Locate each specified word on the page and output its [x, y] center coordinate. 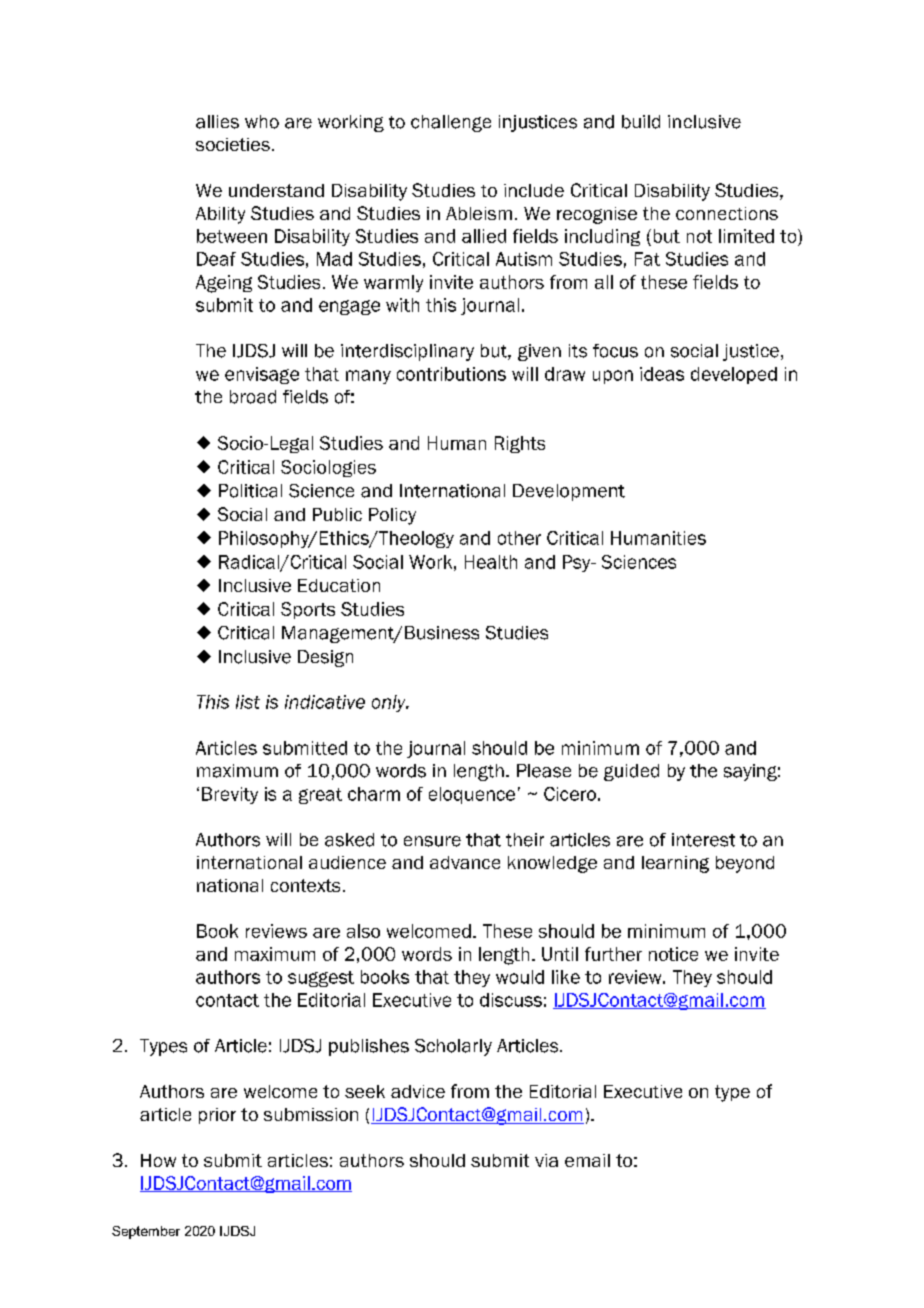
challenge [451, 123]
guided [631, 772]
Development [569, 492]
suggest [321, 979]
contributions [451, 374]
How [158, 1160]
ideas [662, 374]
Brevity [230, 795]
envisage [262, 375]
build [641, 122]
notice [673, 954]
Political [250, 491]
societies [233, 144]
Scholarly [453, 1047]
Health [491, 562]
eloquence [472, 795]
